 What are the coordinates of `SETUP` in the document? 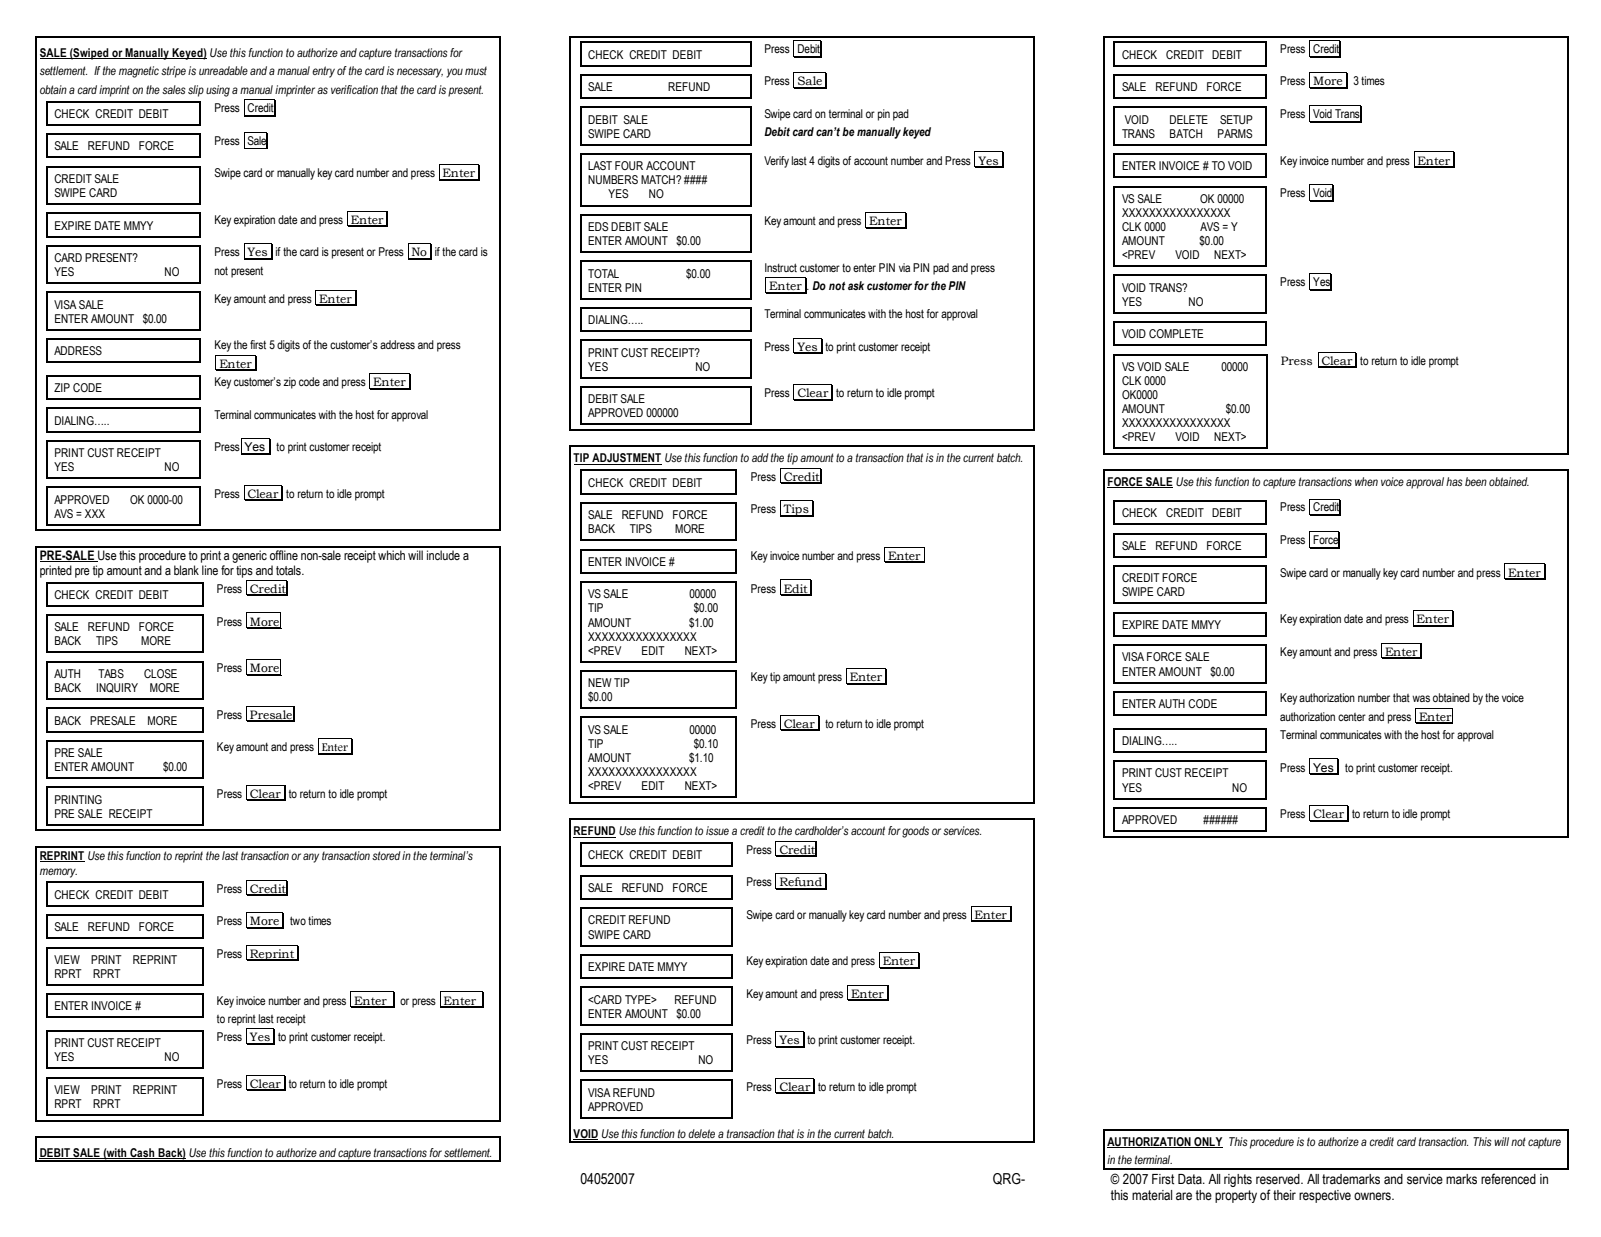 It's located at (1236, 119).
